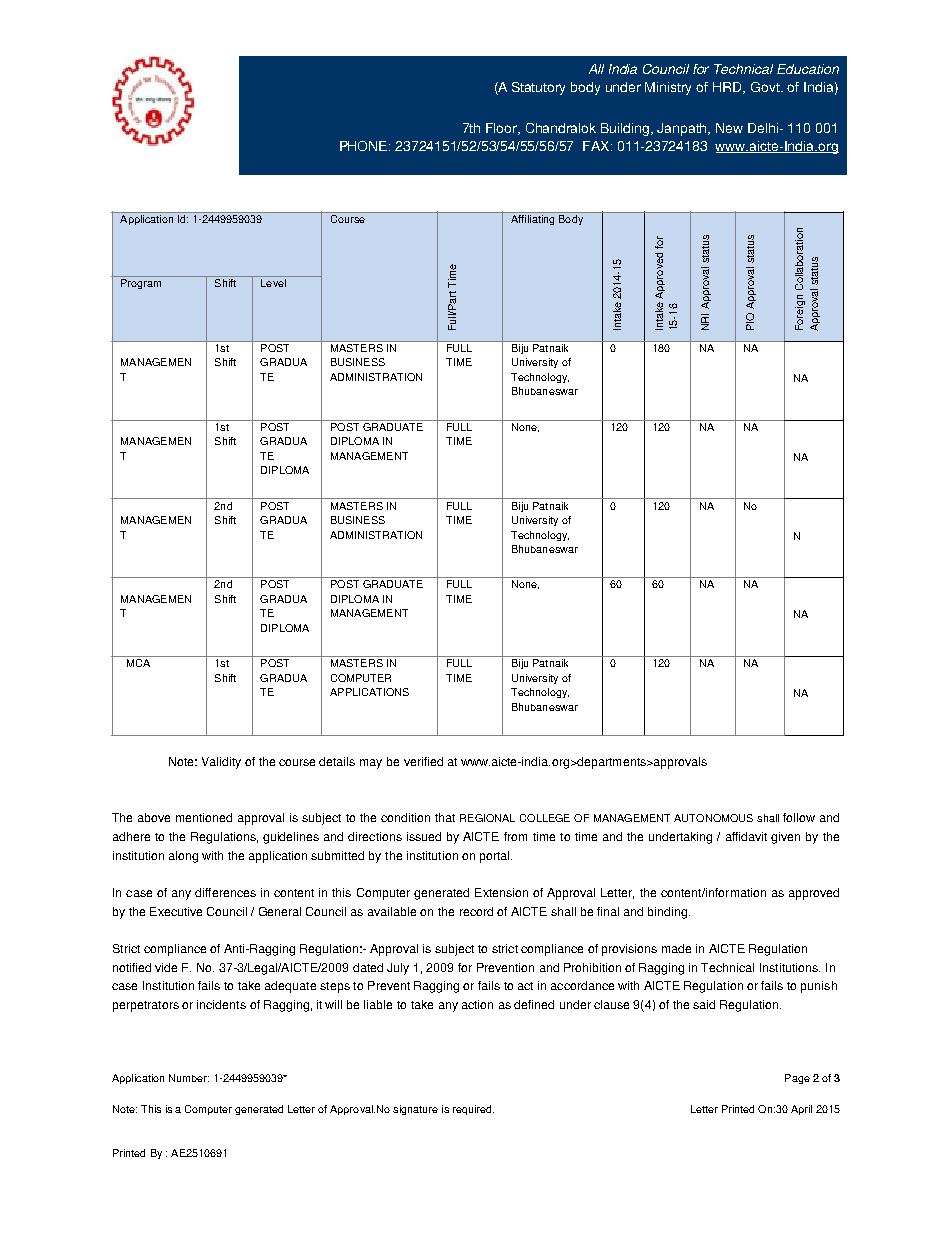 This image has width=952, height=1233. I want to click on Floor, so click(503, 129).
